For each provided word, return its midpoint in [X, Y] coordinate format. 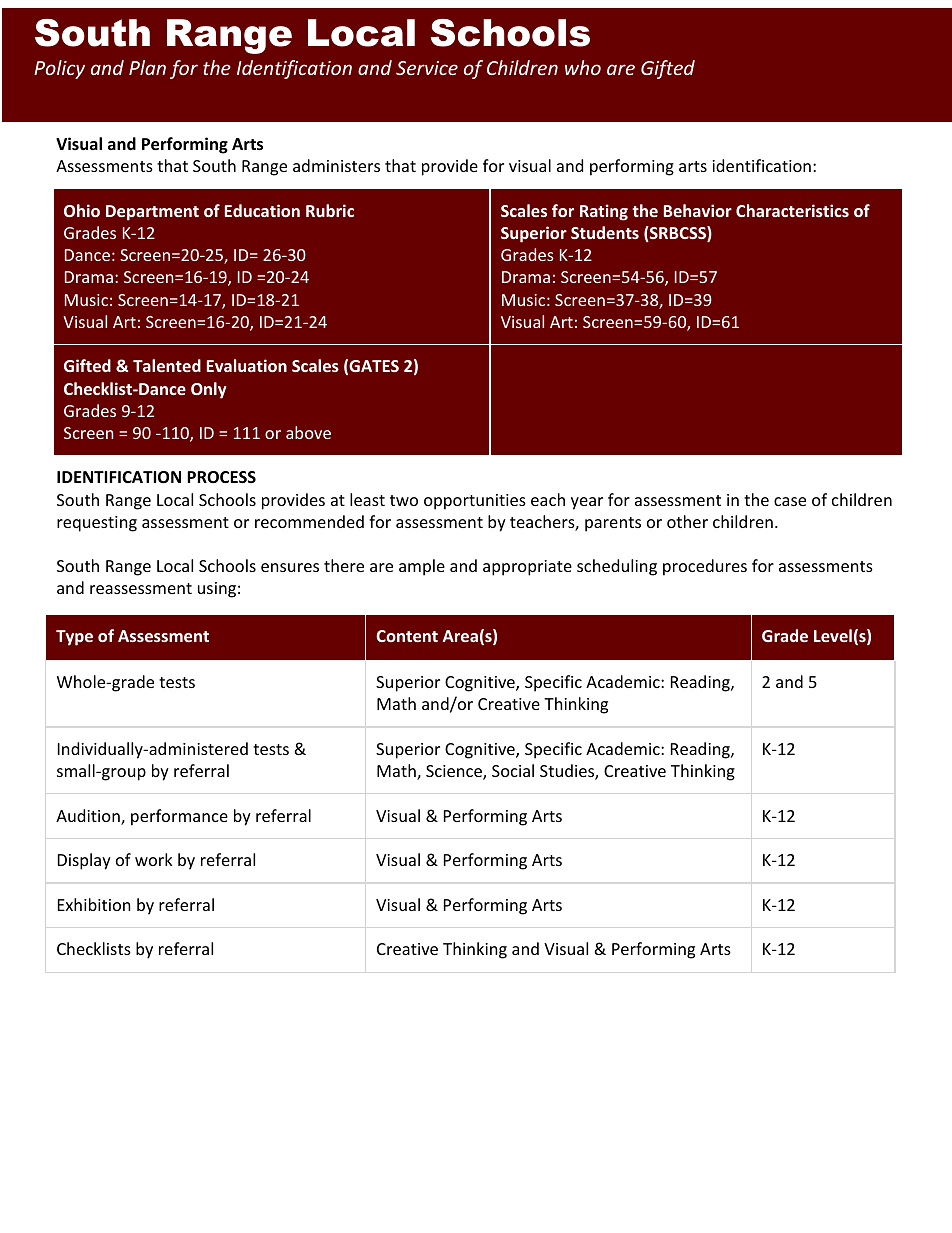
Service [427, 68]
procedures [705, 567]
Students [605, 232]
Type [74, 638]
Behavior [698, 210]
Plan [147, 67]
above [308, 432]
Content [407, 636]
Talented [167, 365]
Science [455, 772]
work [154, 859]
